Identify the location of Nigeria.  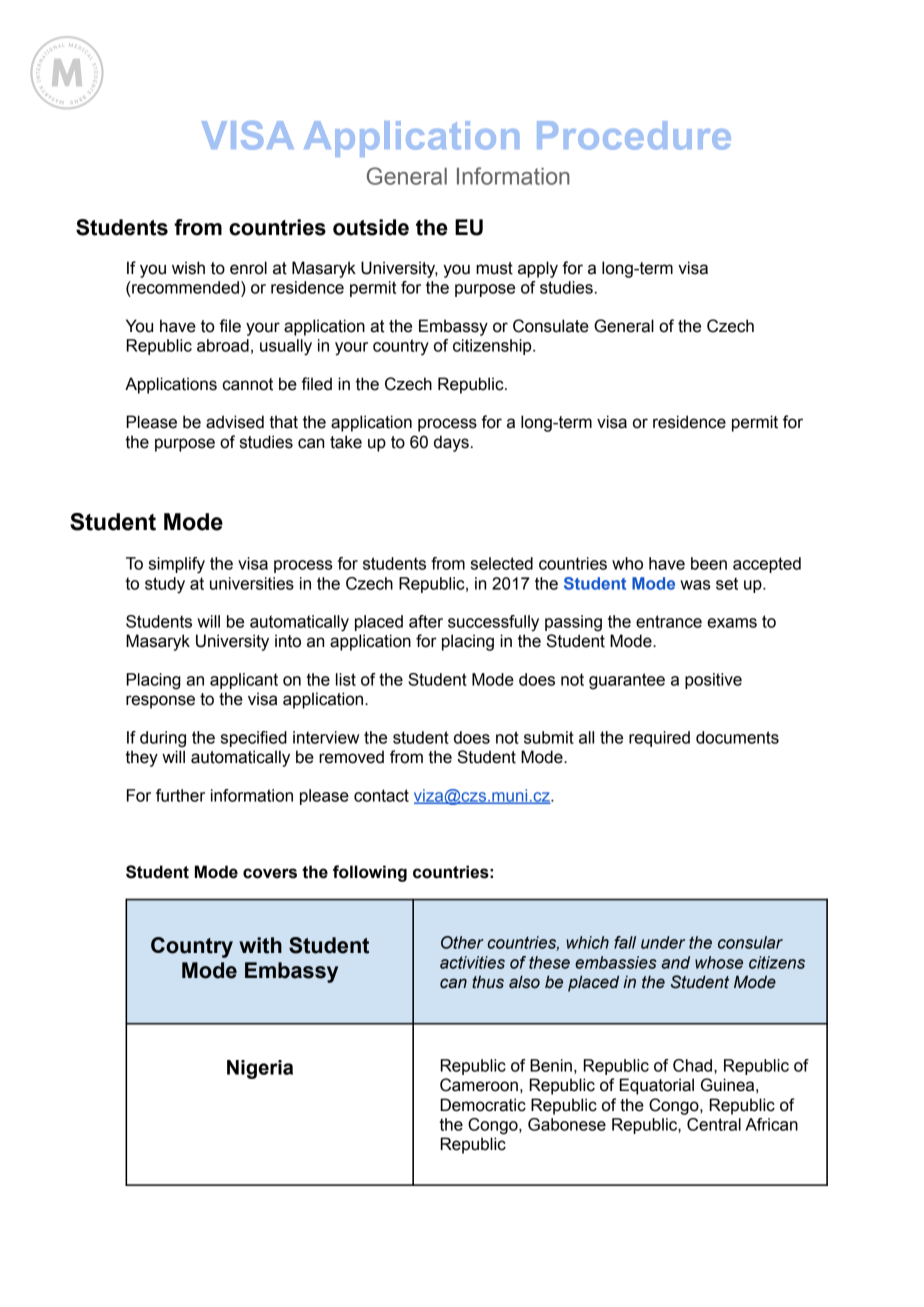
(260, 1069).
